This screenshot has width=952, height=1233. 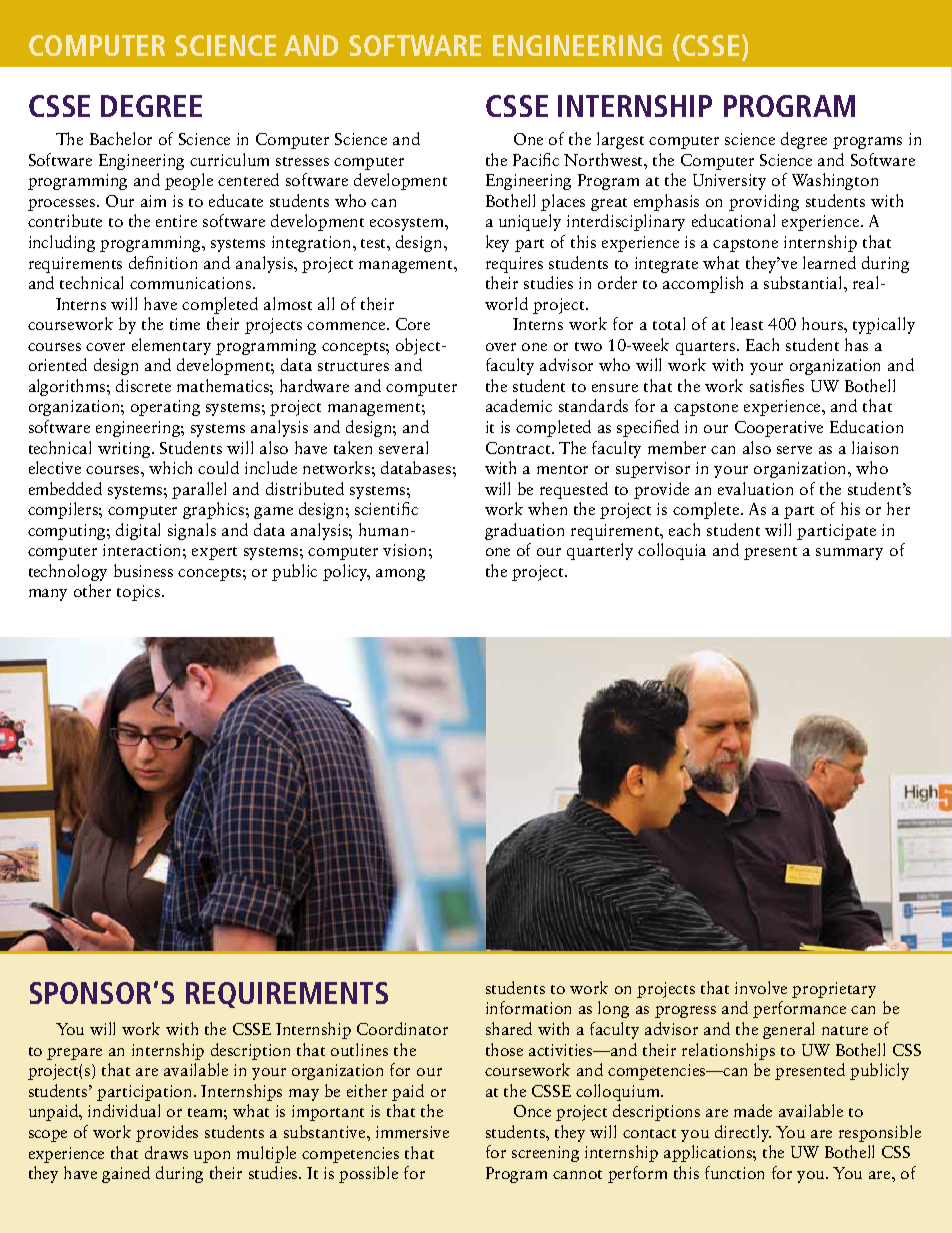 What do you see at coordinates (835, 181) in the screenshot?
I see `Washington` at bounding box center [835, 181].
